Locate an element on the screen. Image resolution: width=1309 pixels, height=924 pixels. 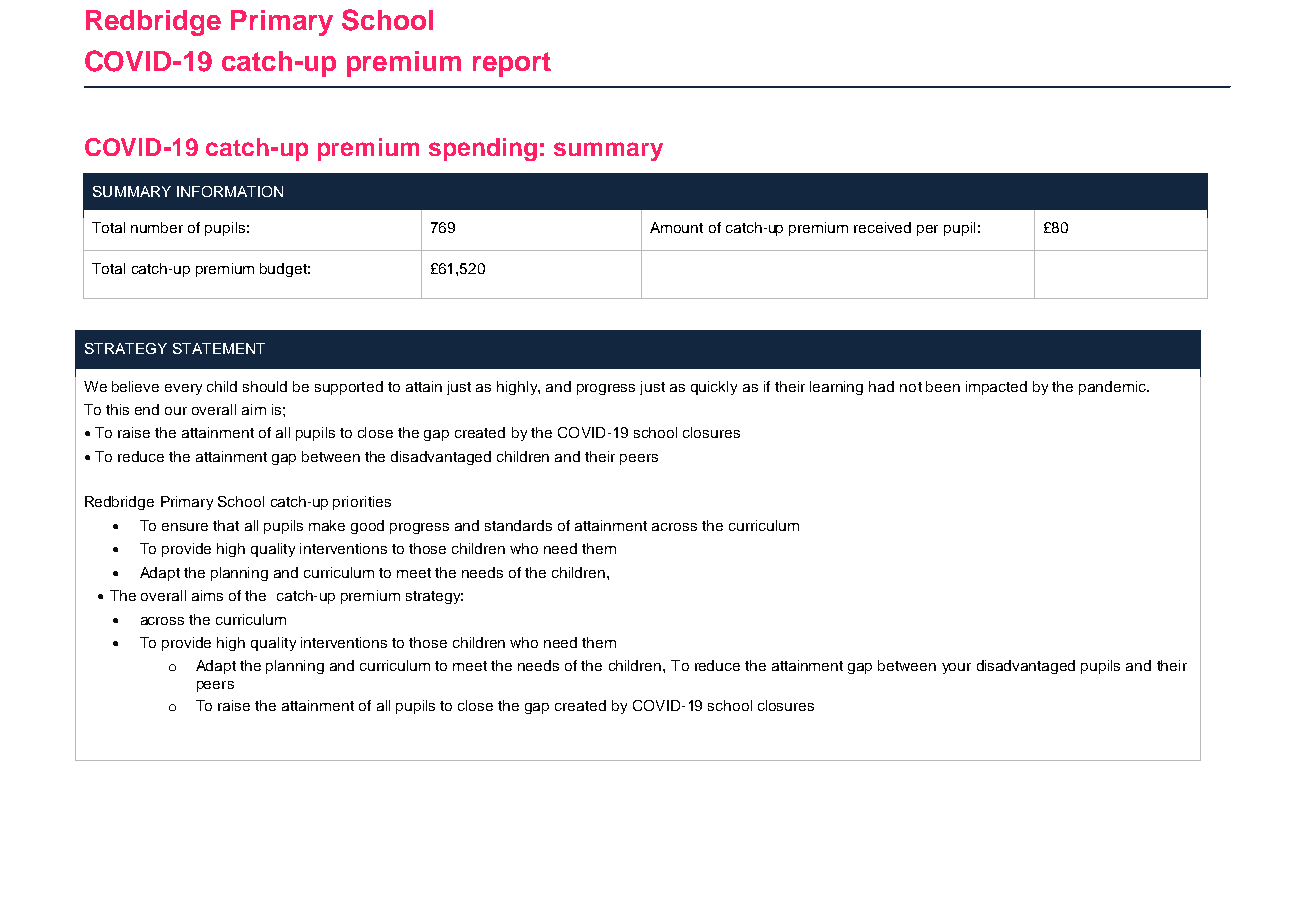
spending is located at coordinates (483, 149).
